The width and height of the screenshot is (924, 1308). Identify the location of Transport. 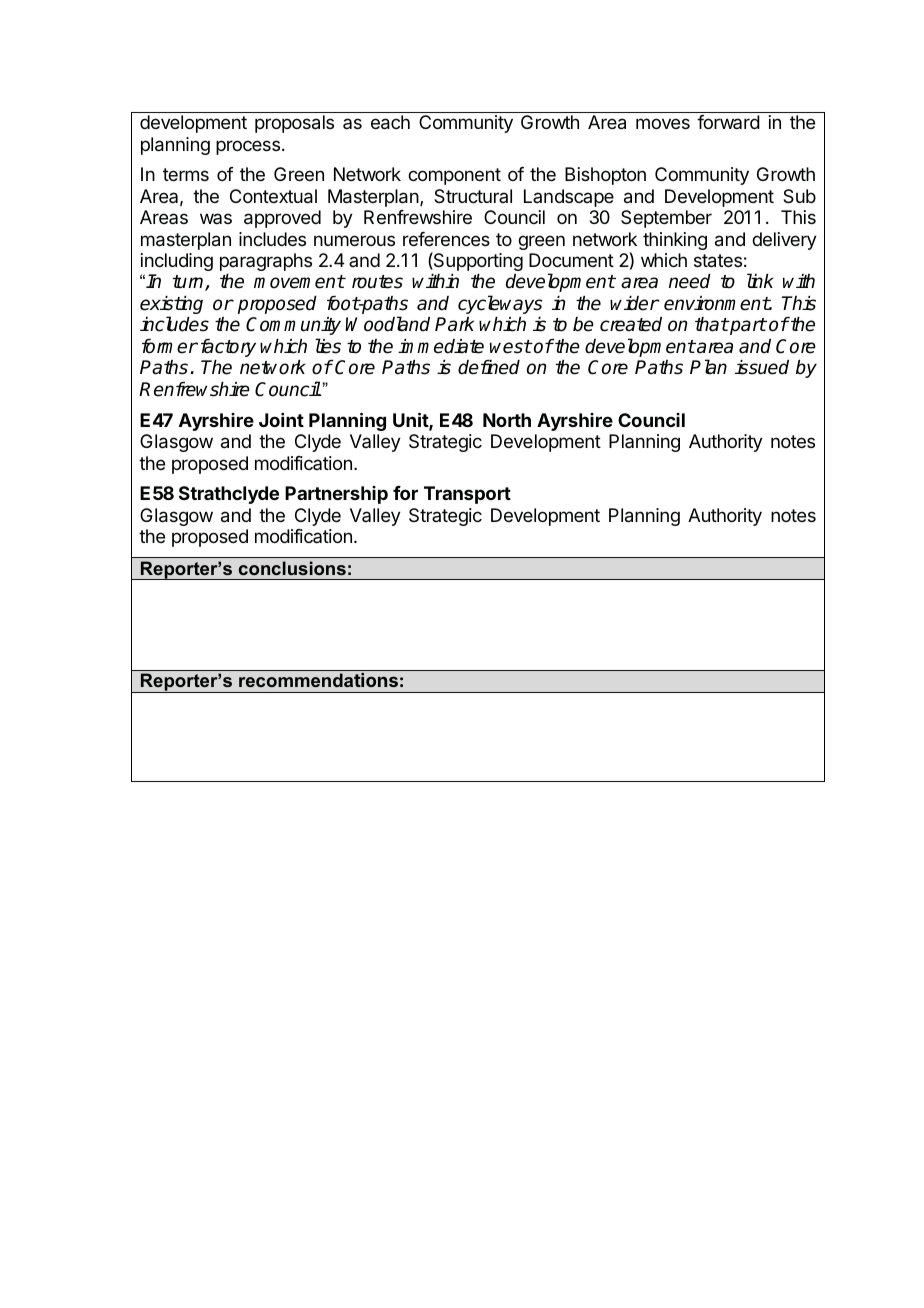
(467, 495).
